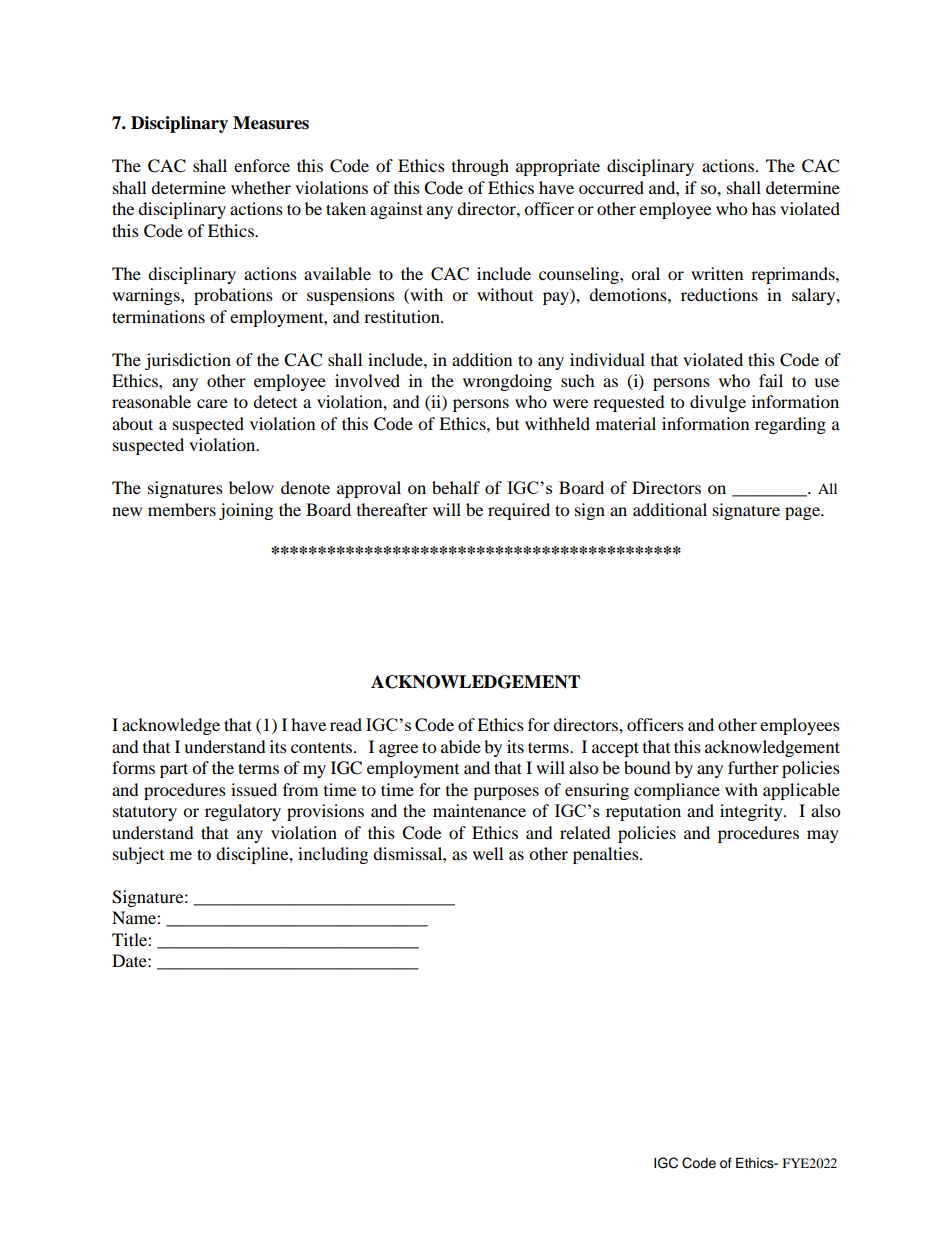  What do you see at coordinates (519, 511) in the image?
I see `required` at bounding box center [519, 511].
